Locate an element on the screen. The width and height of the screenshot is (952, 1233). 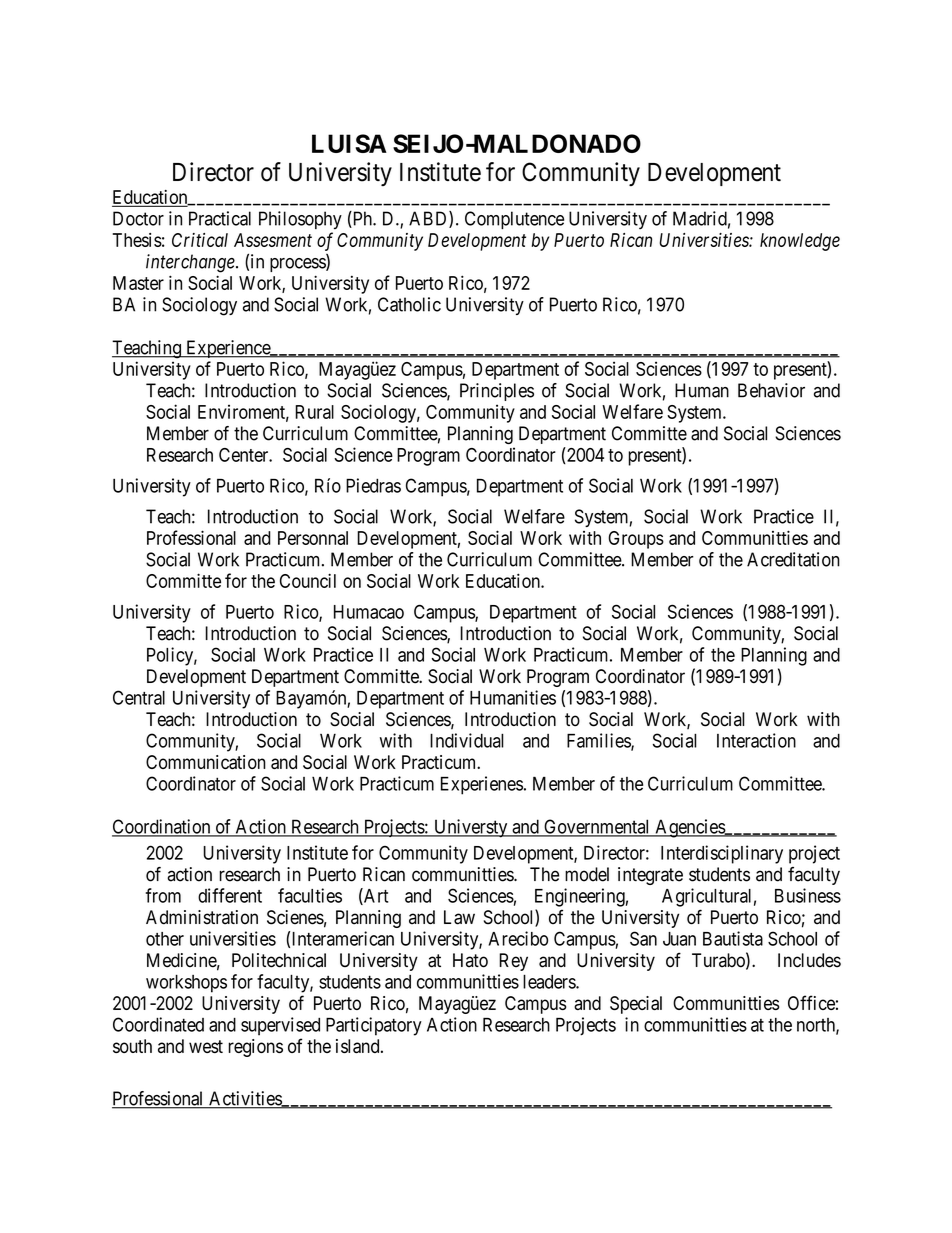
Special is located at coordinates (636, 1005).
